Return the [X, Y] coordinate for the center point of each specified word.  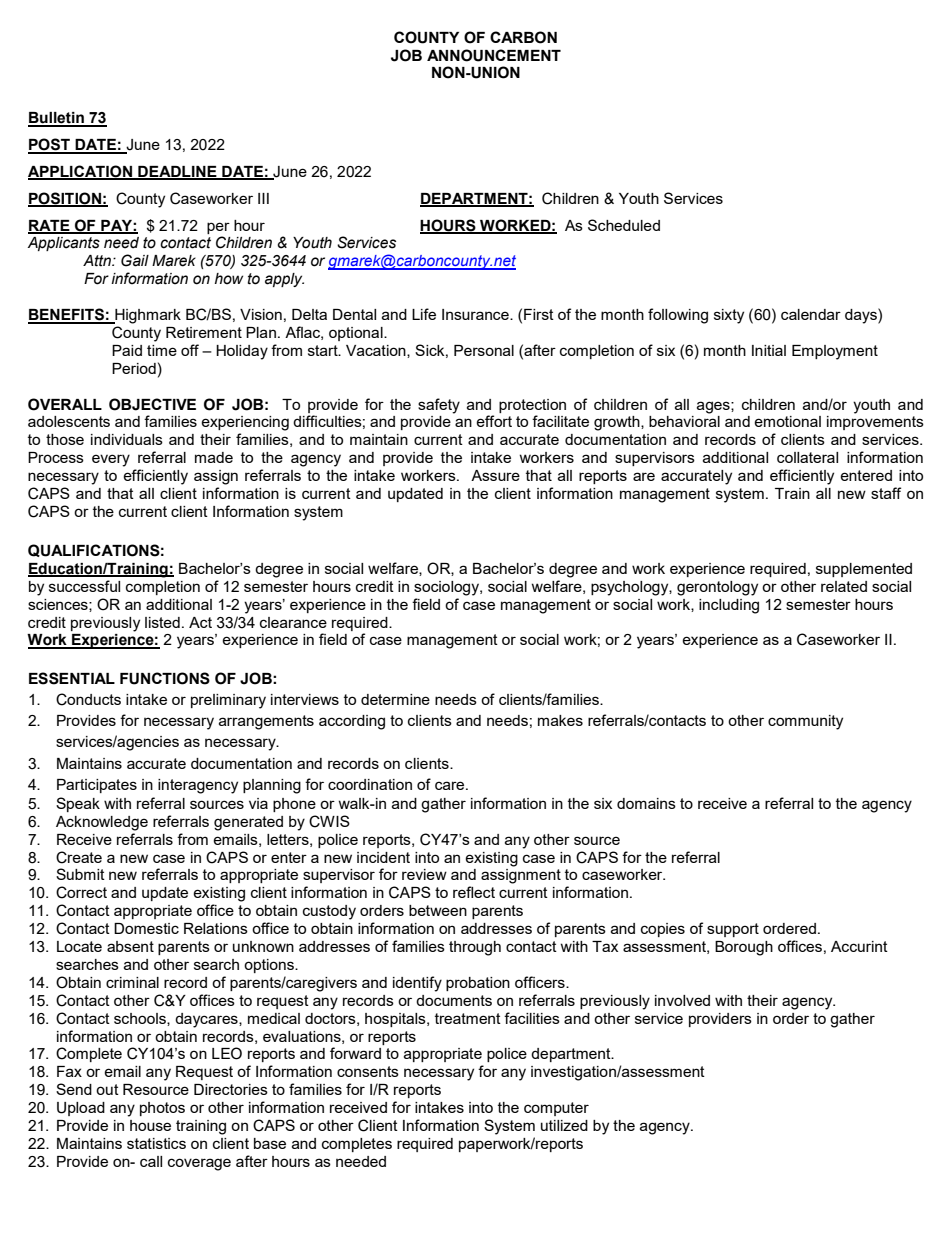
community [805, 722]
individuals [127, 439]
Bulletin [57, 119]
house [150, 1125]
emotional [787, 421]
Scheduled [624, 225]
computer [556, 1109]
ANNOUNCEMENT [494, 55]
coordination [370, 784]
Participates [97, 786]
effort [494, 421]
